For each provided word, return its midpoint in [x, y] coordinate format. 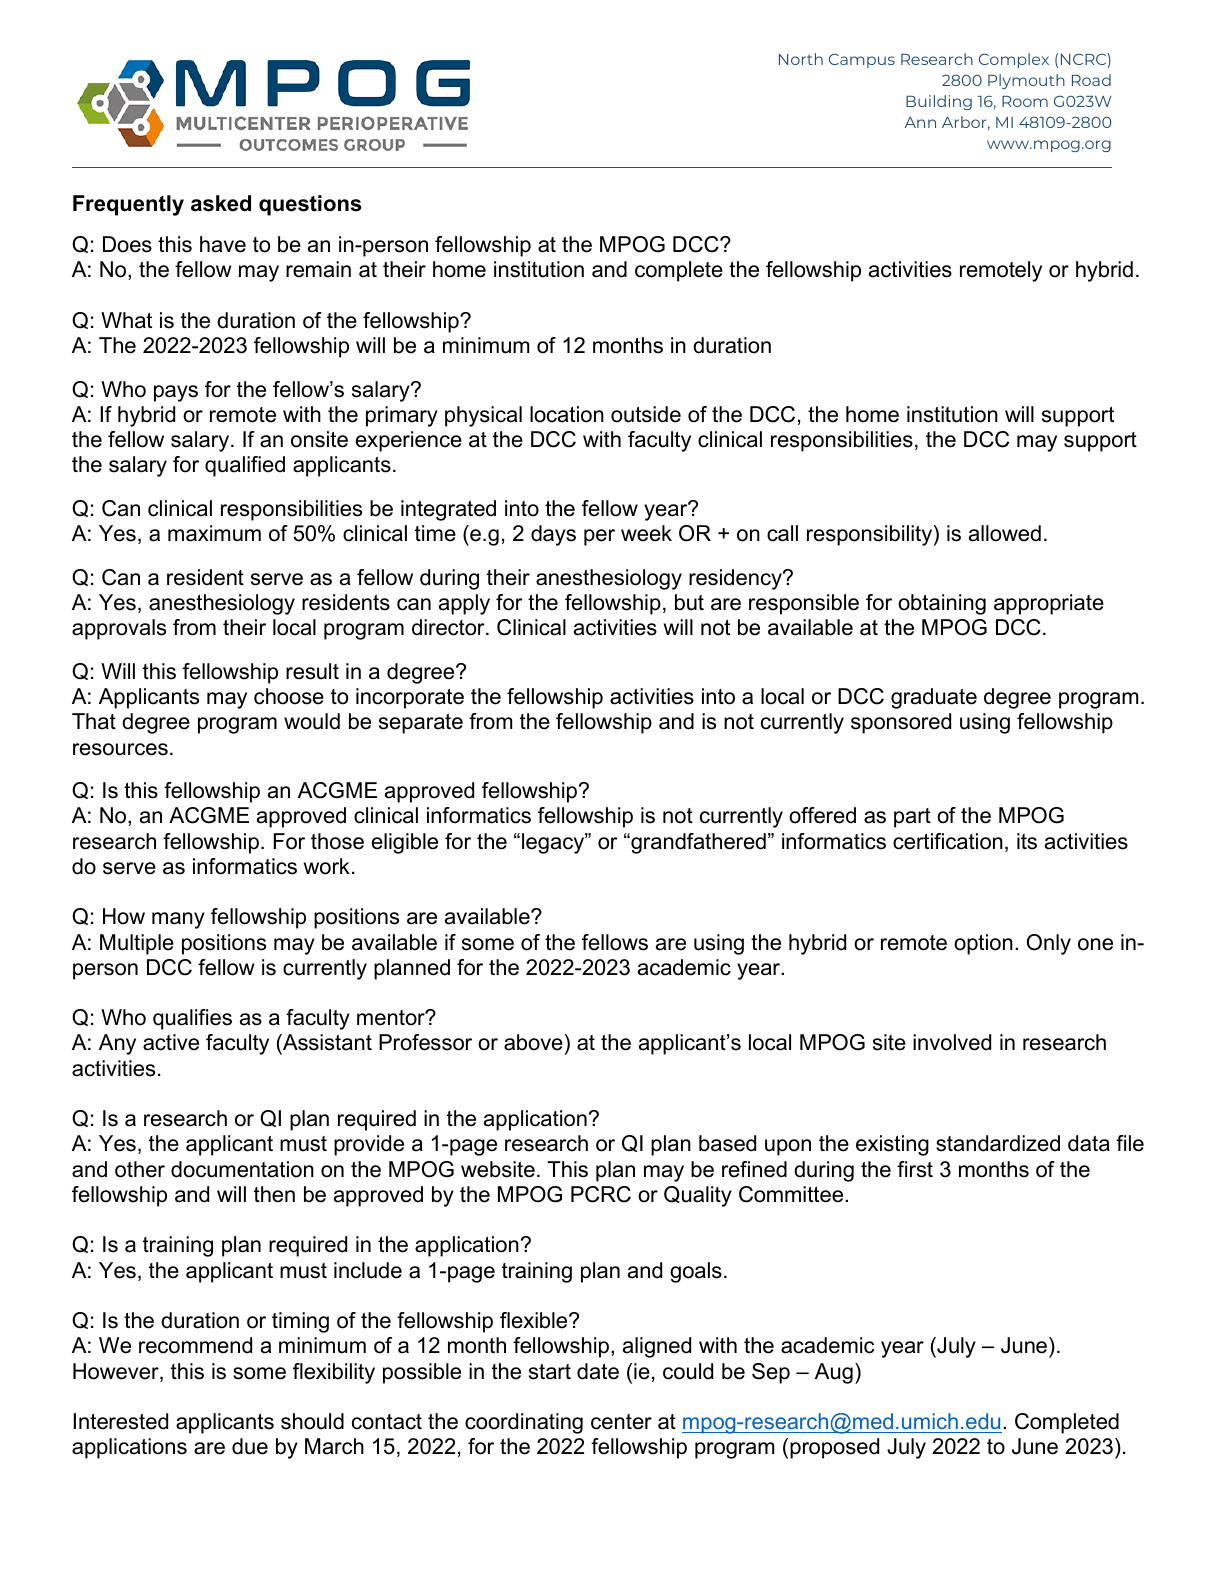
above [533, 1042]
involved [952, 1042]
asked [221, 203]
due [250, 1446]
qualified [245, 466]
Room [1025, 101]
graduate [934, 698]
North [801, 59]
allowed [1005, 533]
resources [120, 749]
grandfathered [697, 843]
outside [646, 414]
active [171, 1042]
